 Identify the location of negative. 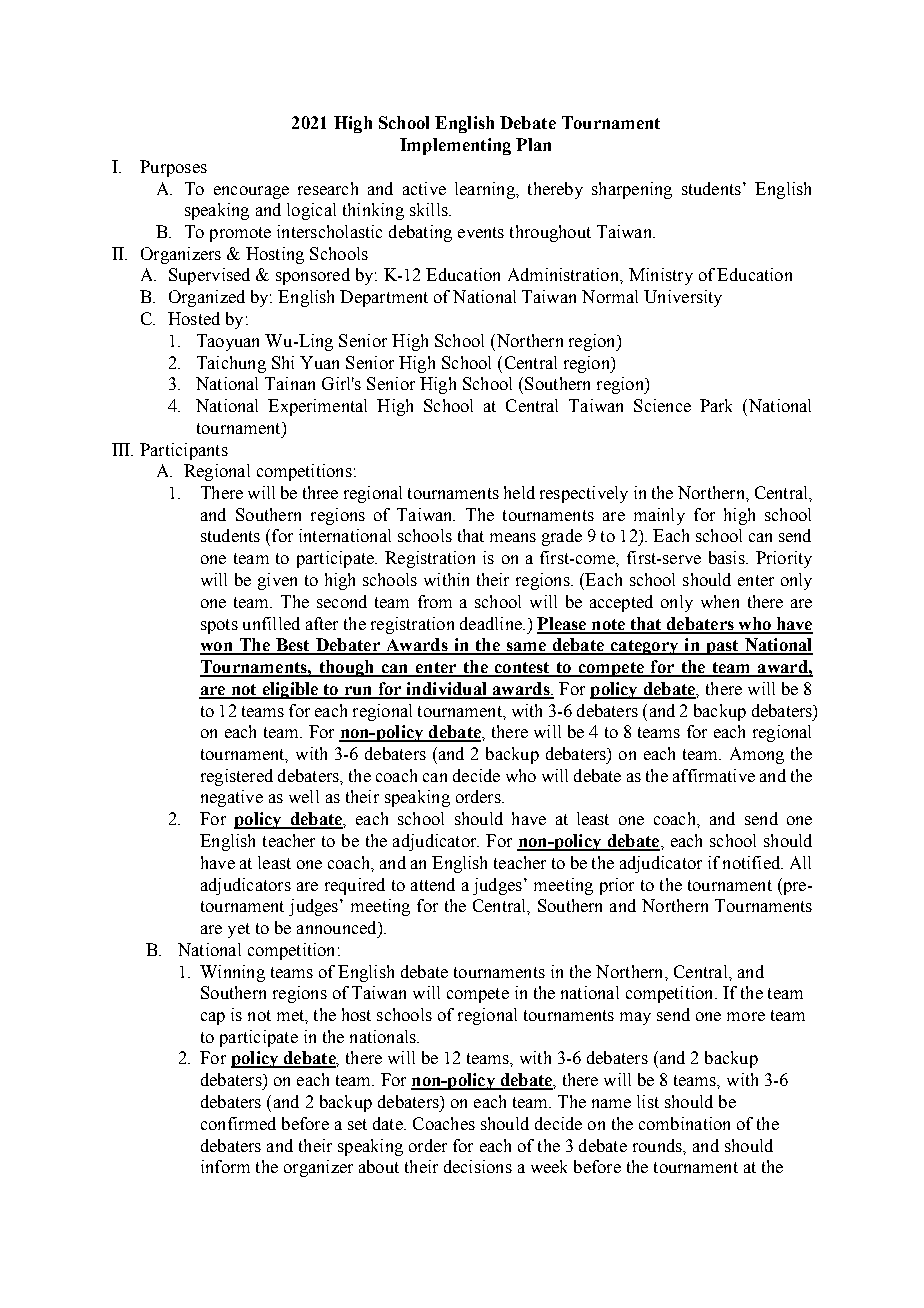
(232, 798).
